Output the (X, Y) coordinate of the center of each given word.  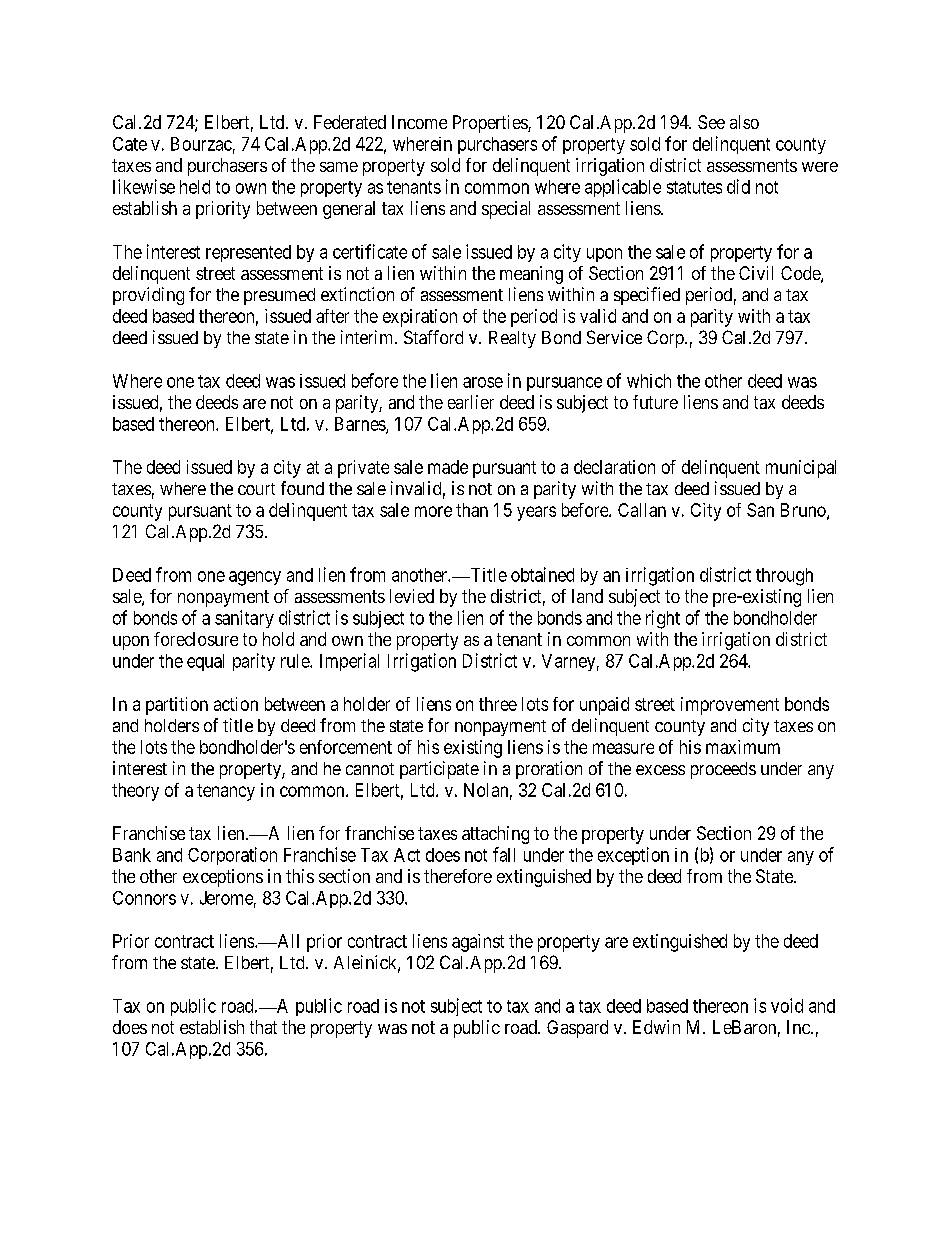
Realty (512, 339)
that (263, 1027)
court (256, 489)
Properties (491, 124)
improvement (730, 706)
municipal (801, 469)
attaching (495, 835)
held (195, 187)
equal (205, 662)
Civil (756, 273)
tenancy (226, 792)
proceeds (723, 770)
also (744, 122)
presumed (279, 296)
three (498, 704)
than (472, 510)
